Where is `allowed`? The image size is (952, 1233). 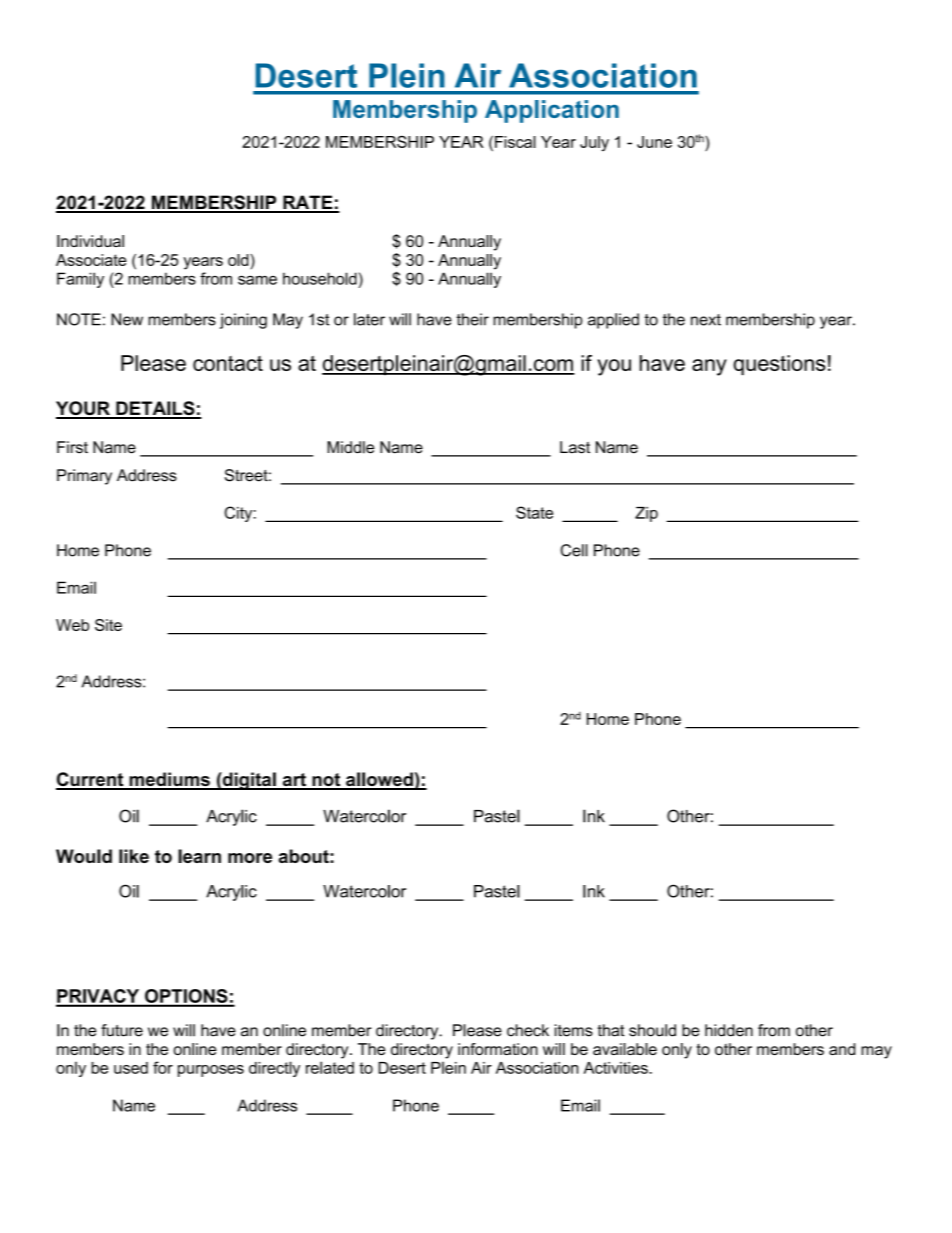 allowed is located at coordinates (379, 780).
